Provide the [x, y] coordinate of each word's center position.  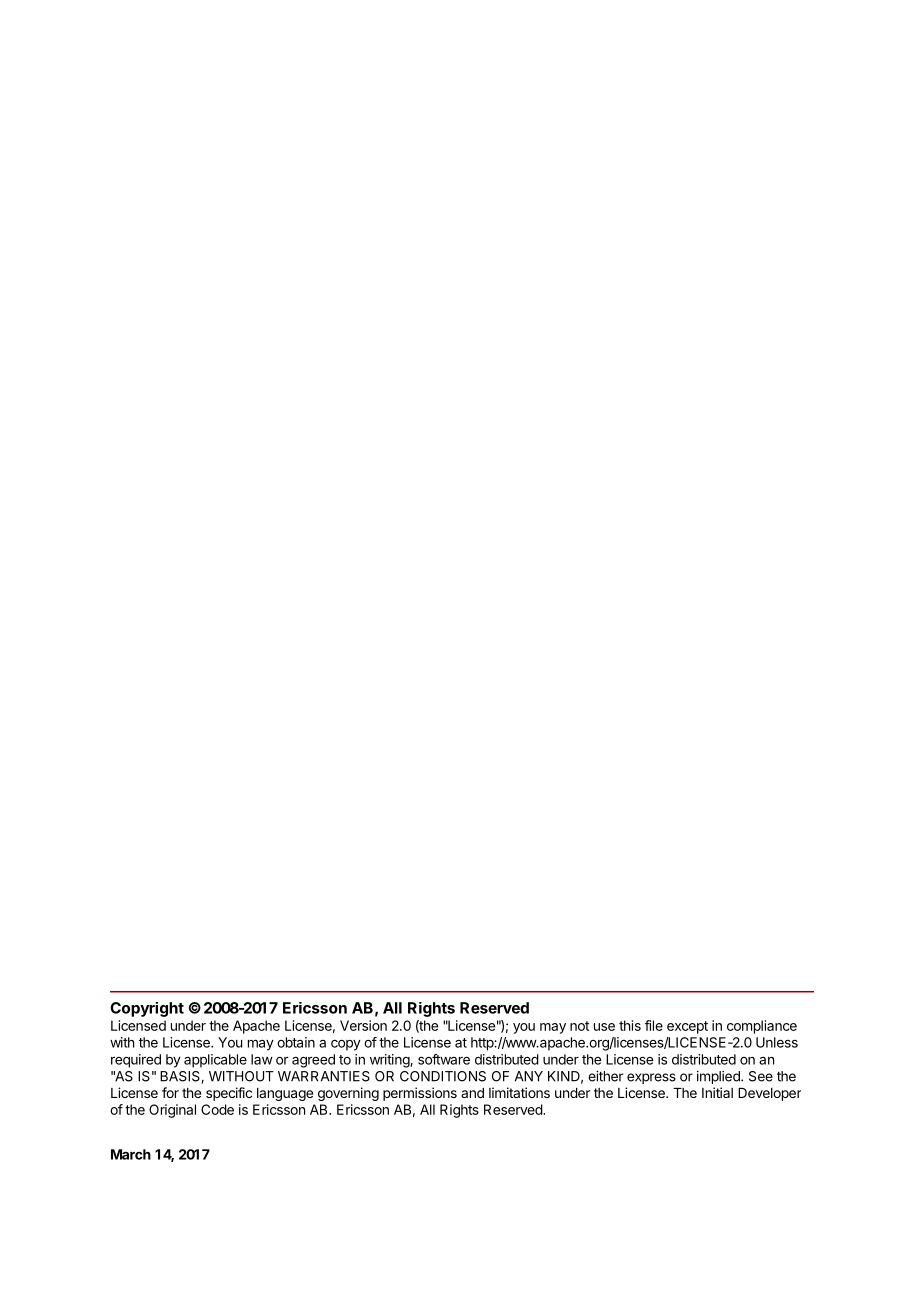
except [687, 1027]
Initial [717, 1092]
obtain [296, 1042]
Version [363, 1025]
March [131, 1154]
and [472, 1093]
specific [229, 1094]
